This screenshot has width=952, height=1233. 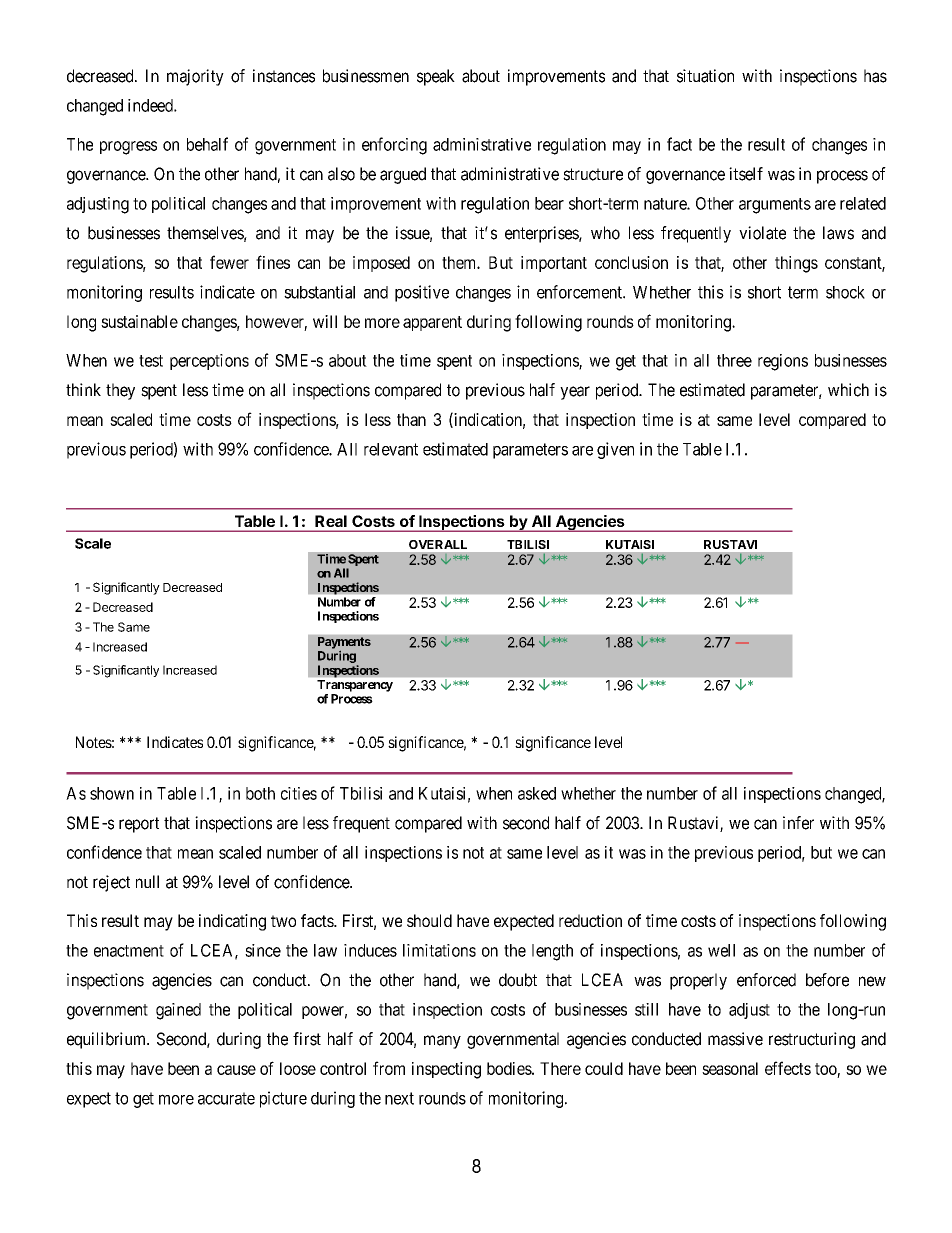 What do you see at coordinates (705, 76) in the screenshot?
I see `situation` at bounding box center [705, 76].
